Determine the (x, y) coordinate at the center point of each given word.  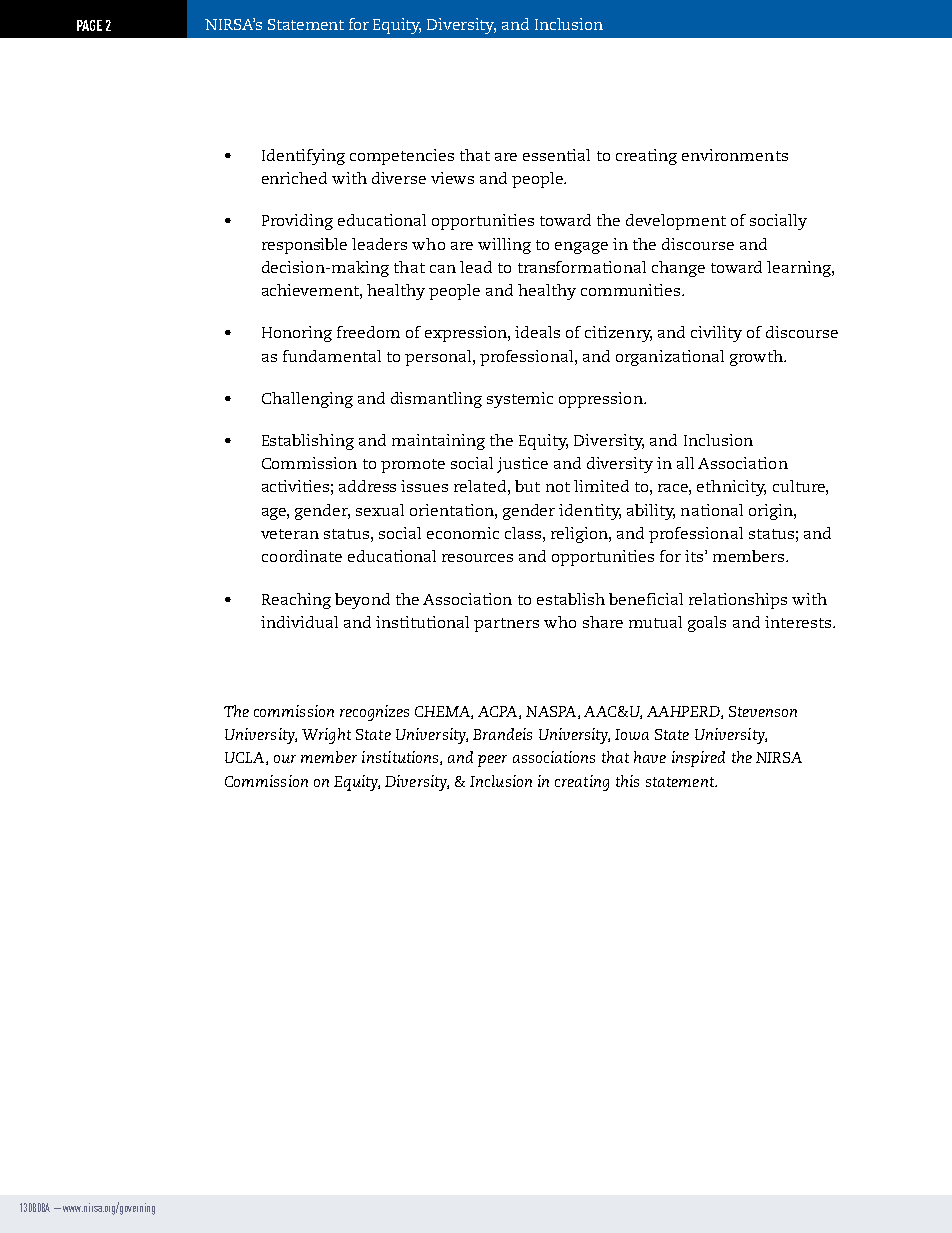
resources (477, 558)
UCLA (246, 758)
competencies (402, 157)
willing (504, 246)
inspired (698, 759)
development (676, 222)
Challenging (307, 400)
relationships (738, 601)
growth (757, 358)
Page (89, 25)
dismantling (436, 400)
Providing (297, 222)
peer (492, 761)
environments (735, 155)
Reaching (296, 601)
